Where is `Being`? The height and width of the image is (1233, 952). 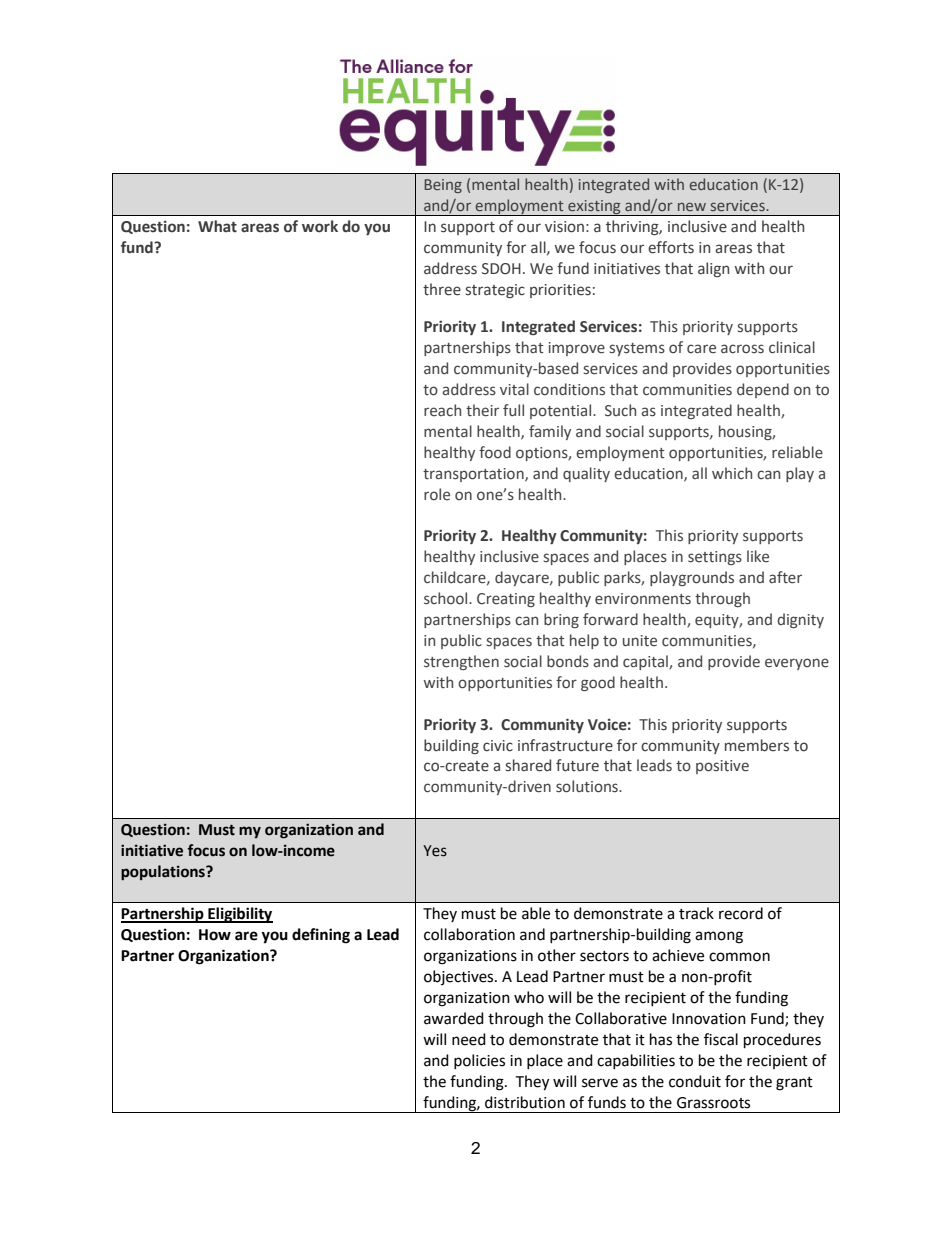
Being is located at coordinates (443, 186).
